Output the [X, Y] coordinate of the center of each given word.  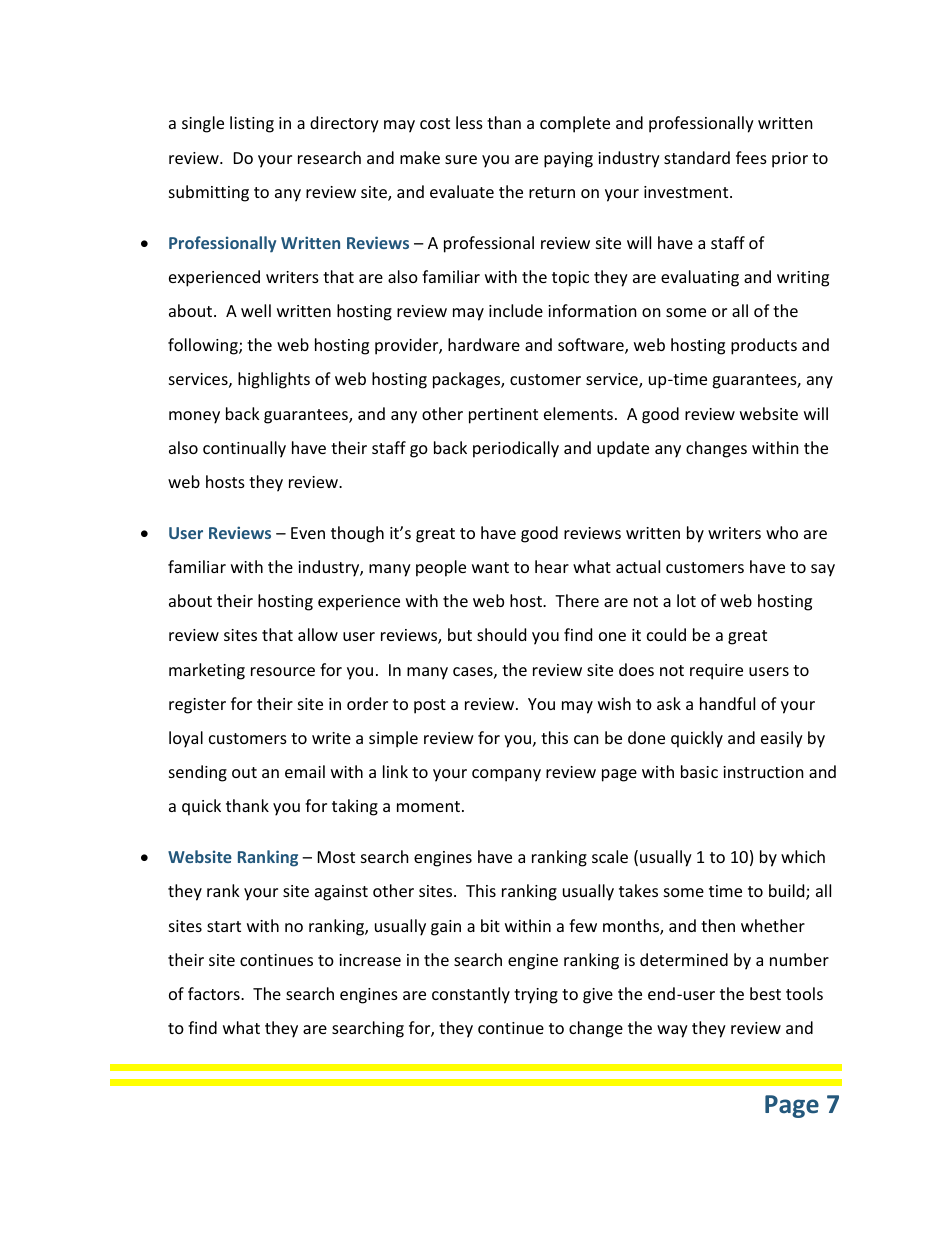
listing [252, 124]
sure [461, 159]
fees [751, 157]
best [765, 993]
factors [215, 993]
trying [536, 996]
